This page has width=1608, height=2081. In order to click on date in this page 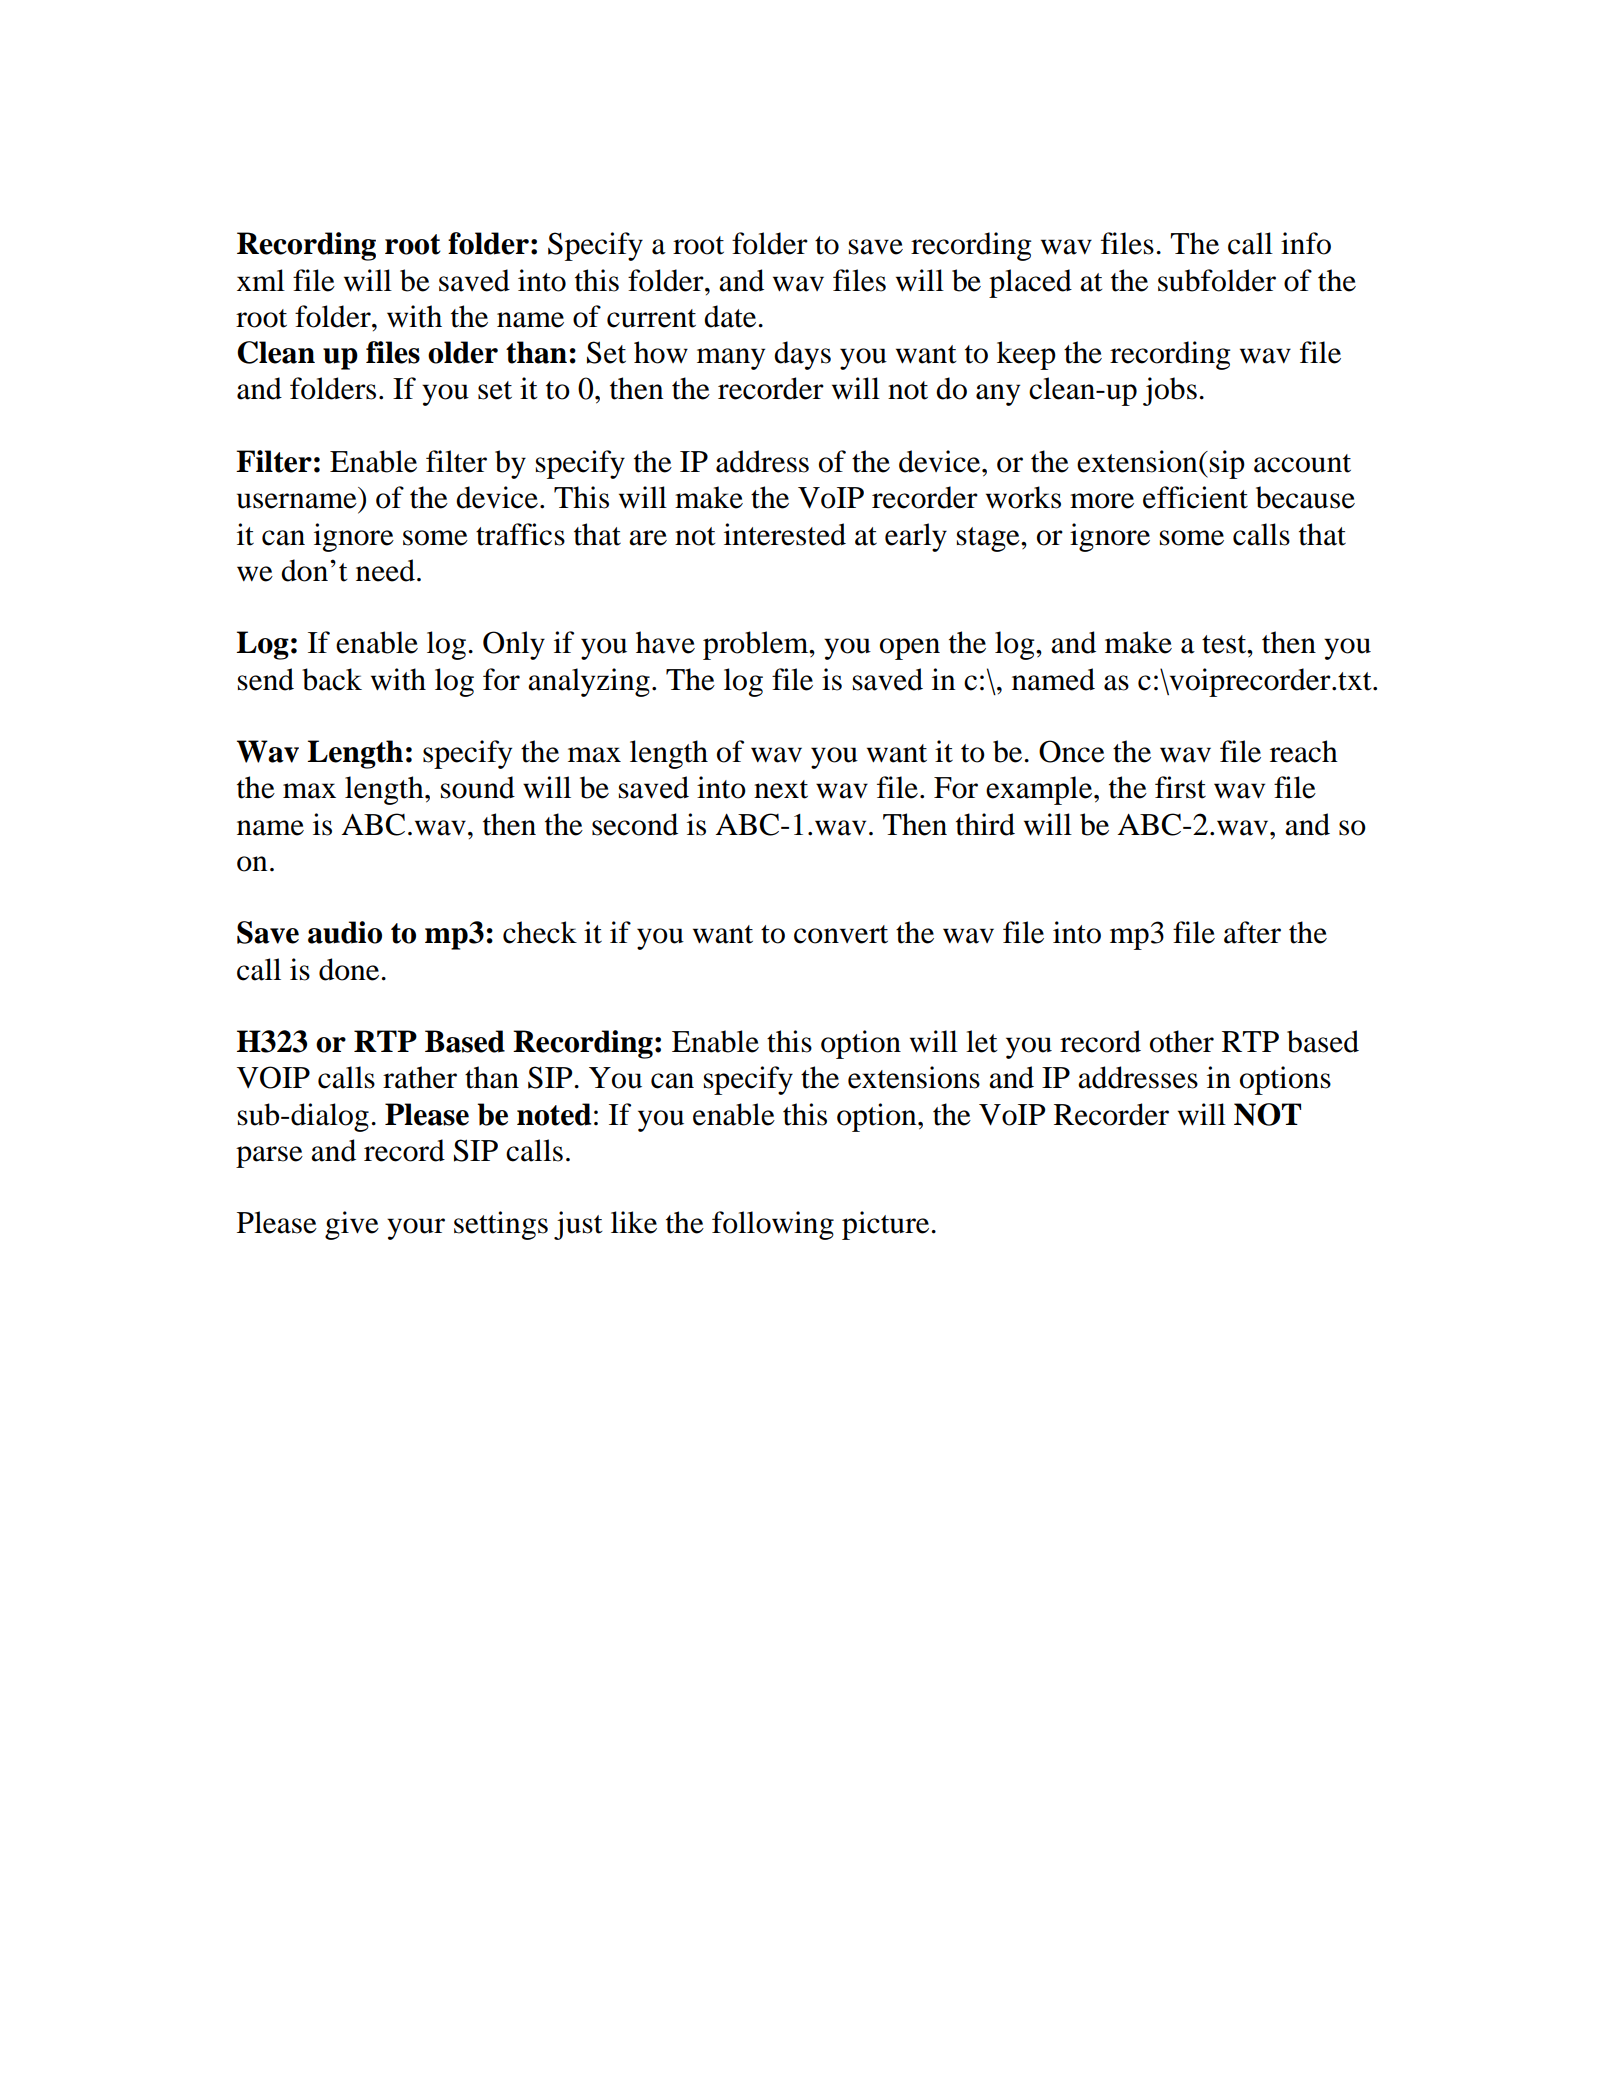, I will do `click(731, 316)`.
